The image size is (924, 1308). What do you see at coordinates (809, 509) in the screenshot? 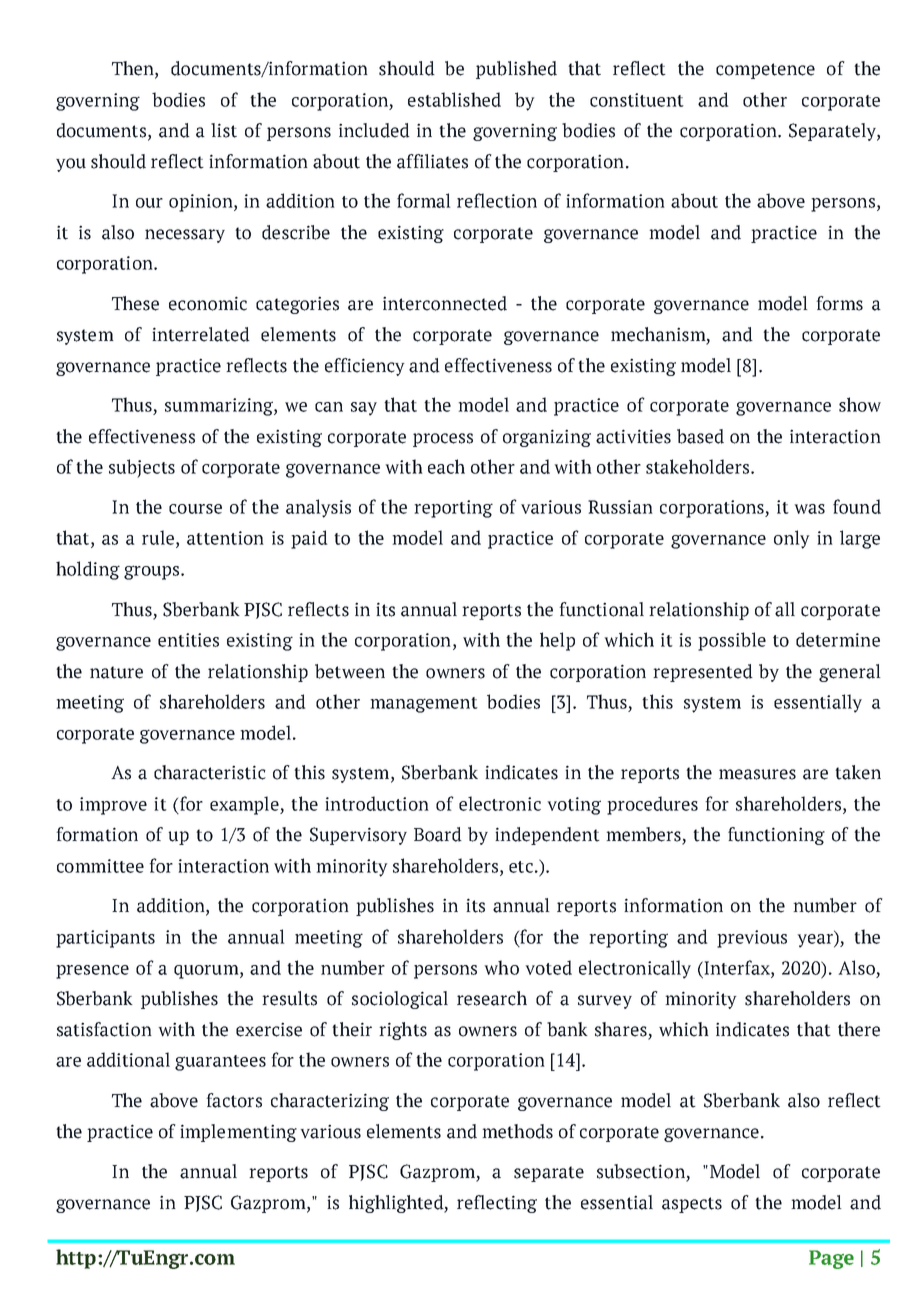
I see `was` at bounding box center [809, 509].
